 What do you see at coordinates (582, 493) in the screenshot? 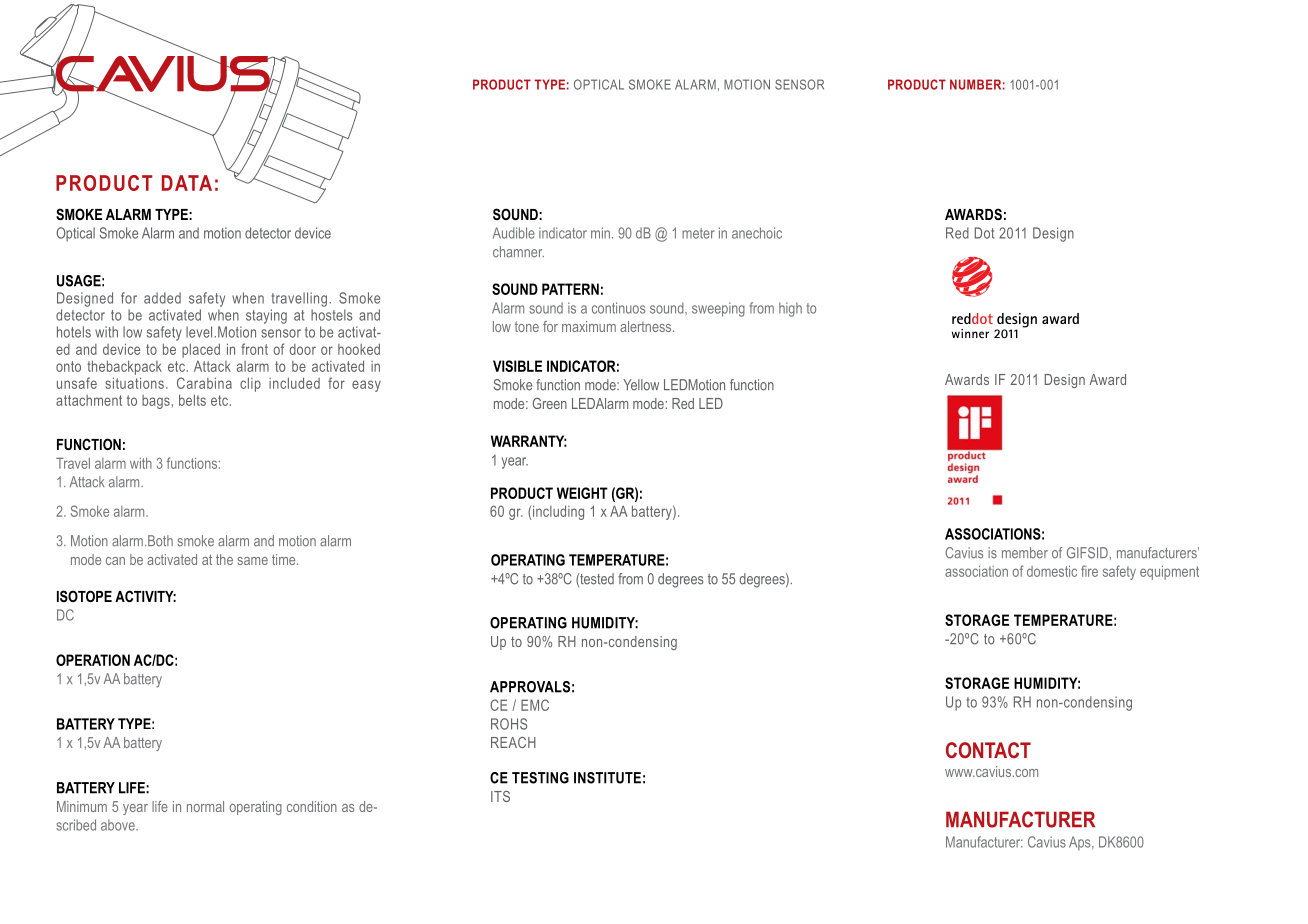
I see `WEIGHT` at bounding box center [582, 493].
